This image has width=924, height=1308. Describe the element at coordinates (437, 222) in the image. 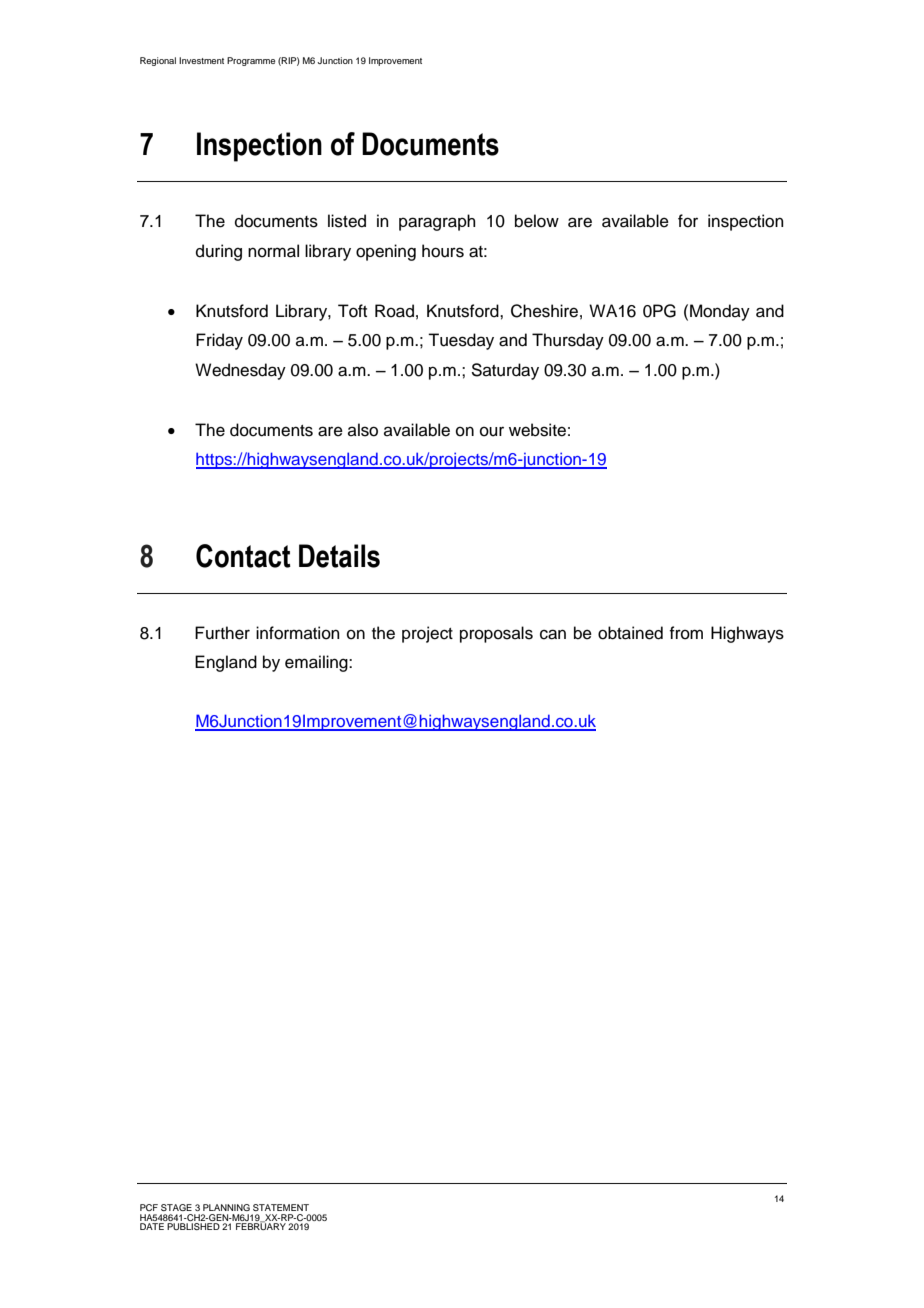

I see `paragraph` at that location.
